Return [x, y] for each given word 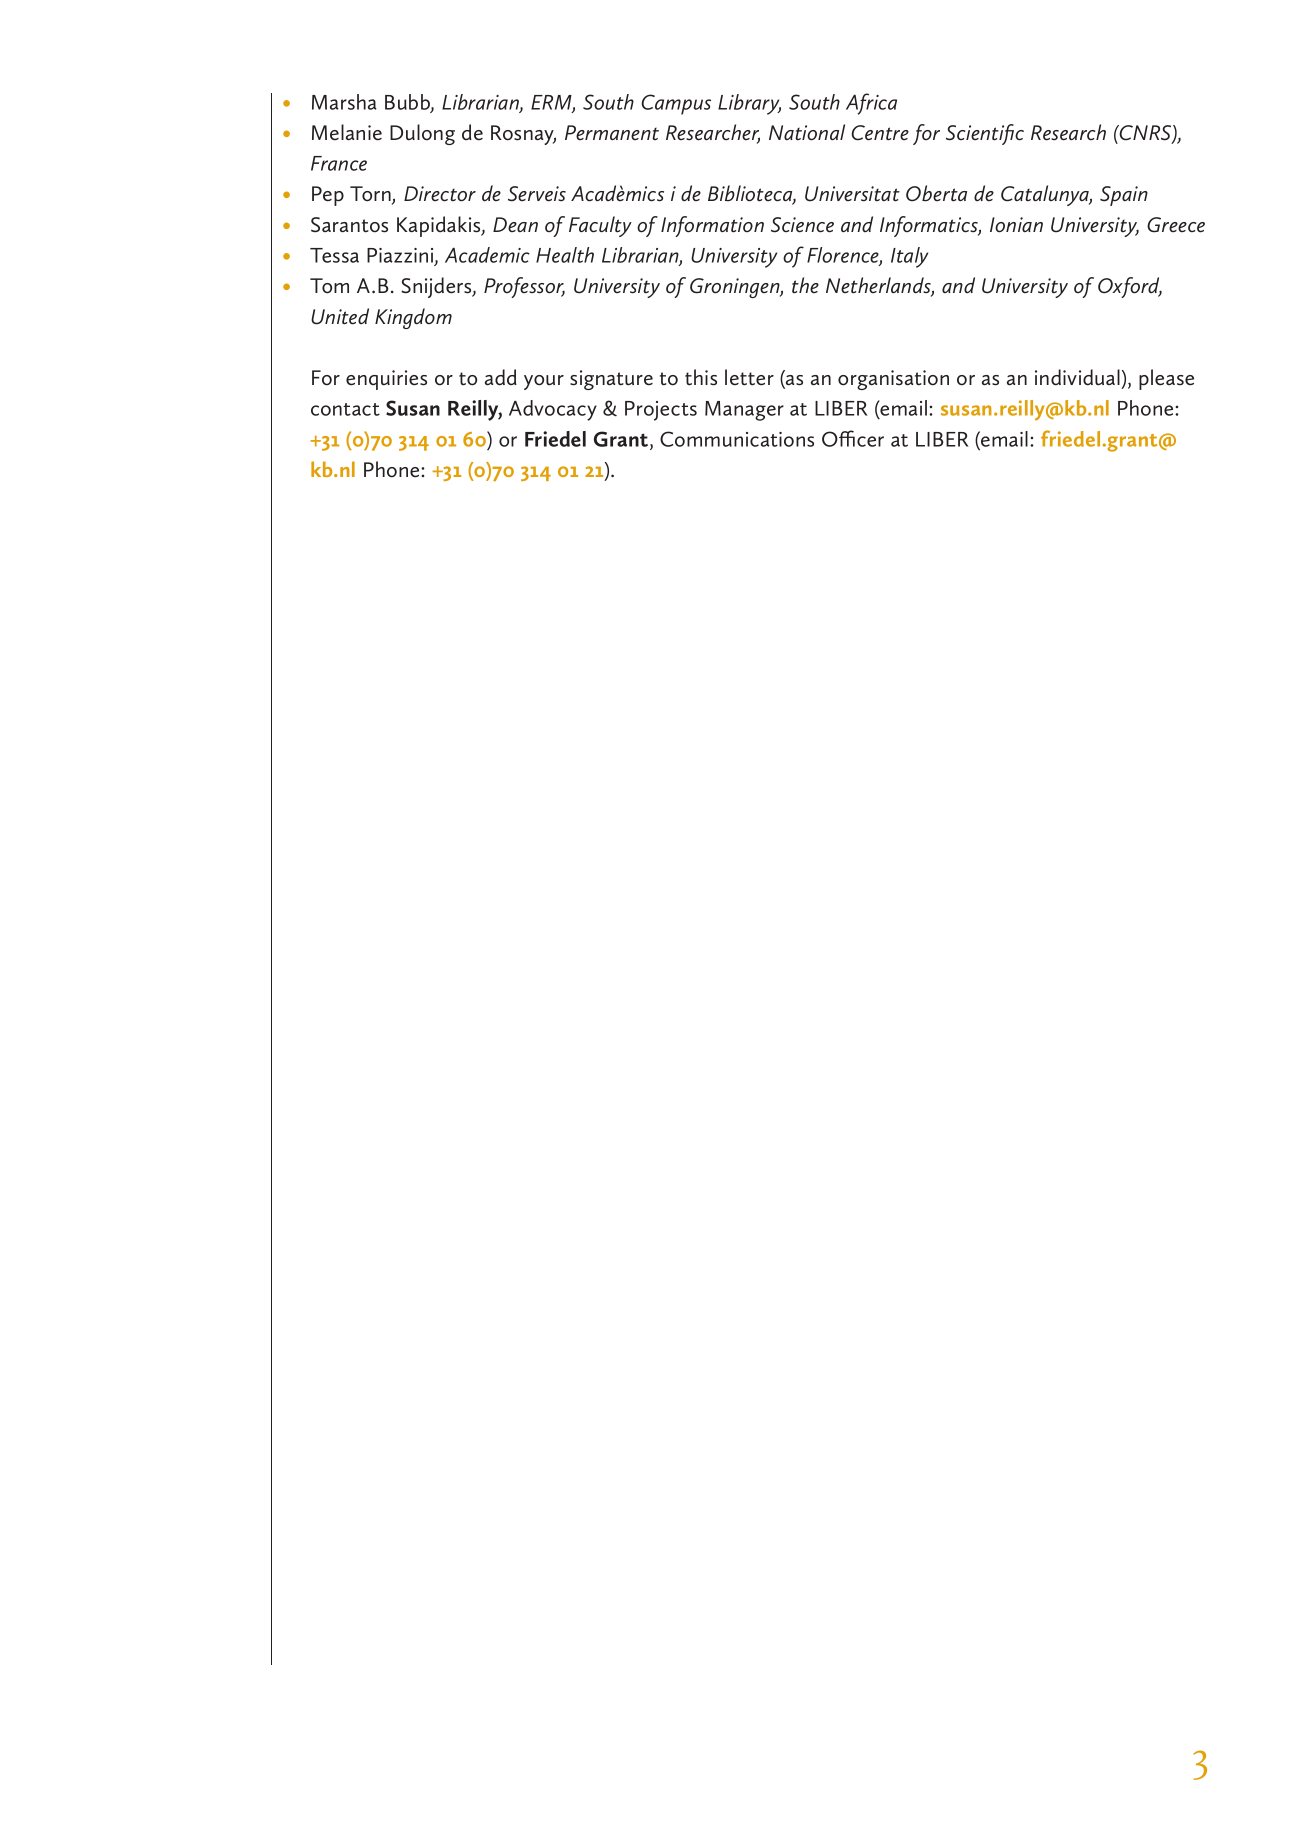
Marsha [344, 102]
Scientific [985, 134]
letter [749, 377]
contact [345, 409]
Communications [737, 439]
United [340, 316]
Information [712, 226]
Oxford [1130, 287]
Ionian [1016, 225]
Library [749, 104]
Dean [515, 224]
